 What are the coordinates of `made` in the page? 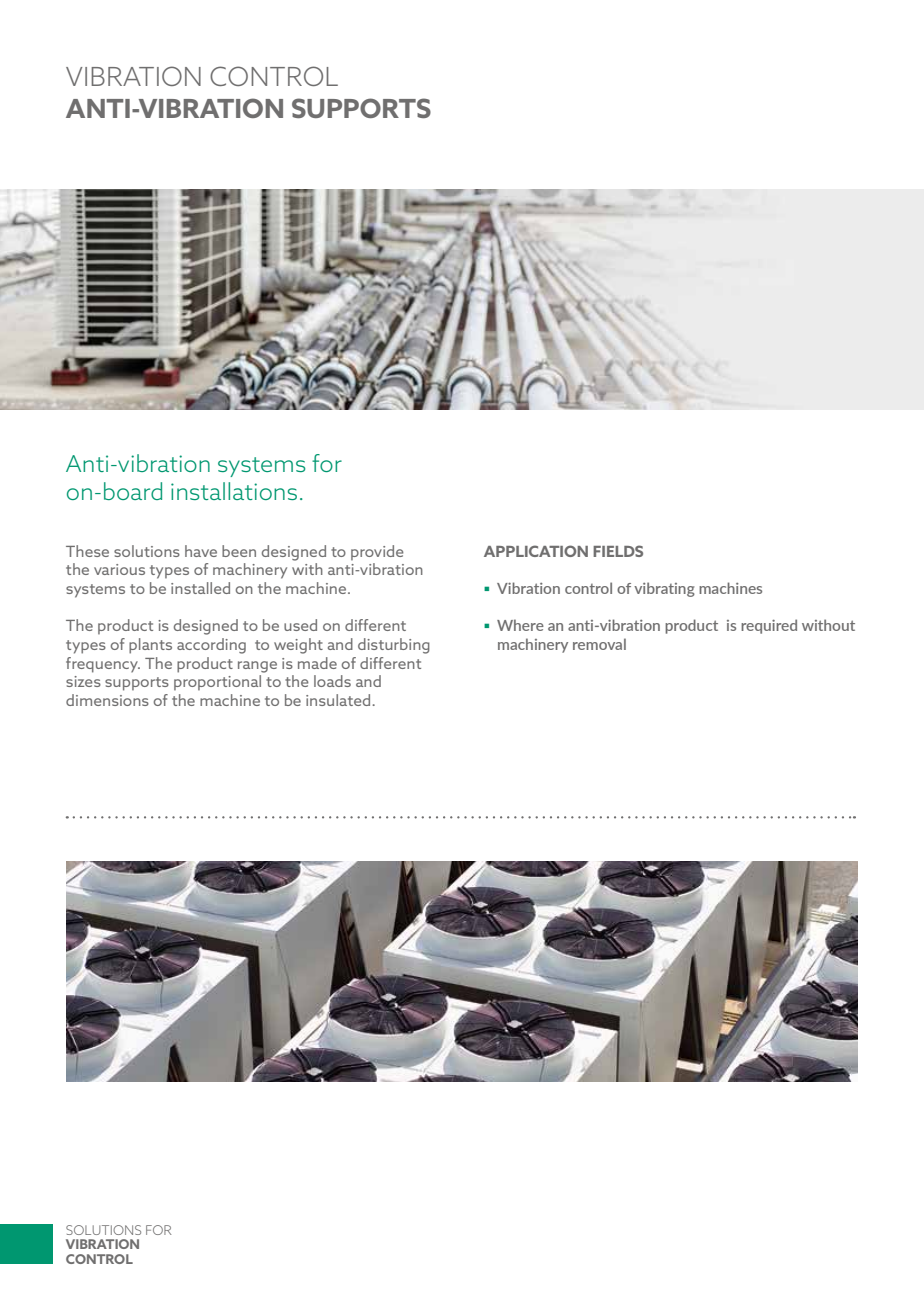 It's located at (317, 663).
